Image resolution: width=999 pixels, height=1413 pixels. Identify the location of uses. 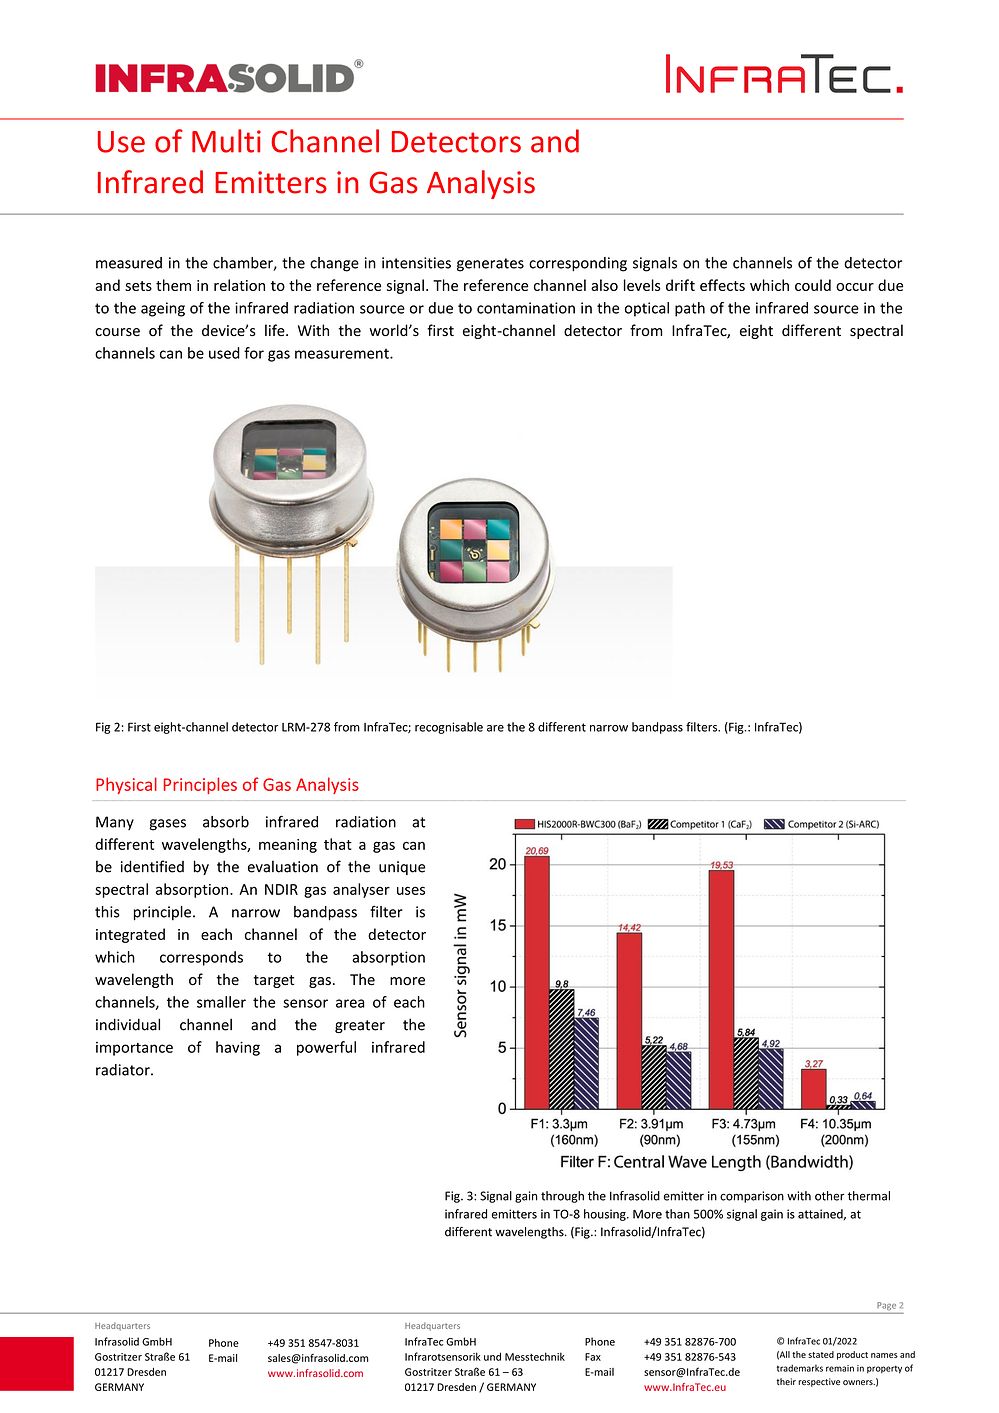
(411, 890).
